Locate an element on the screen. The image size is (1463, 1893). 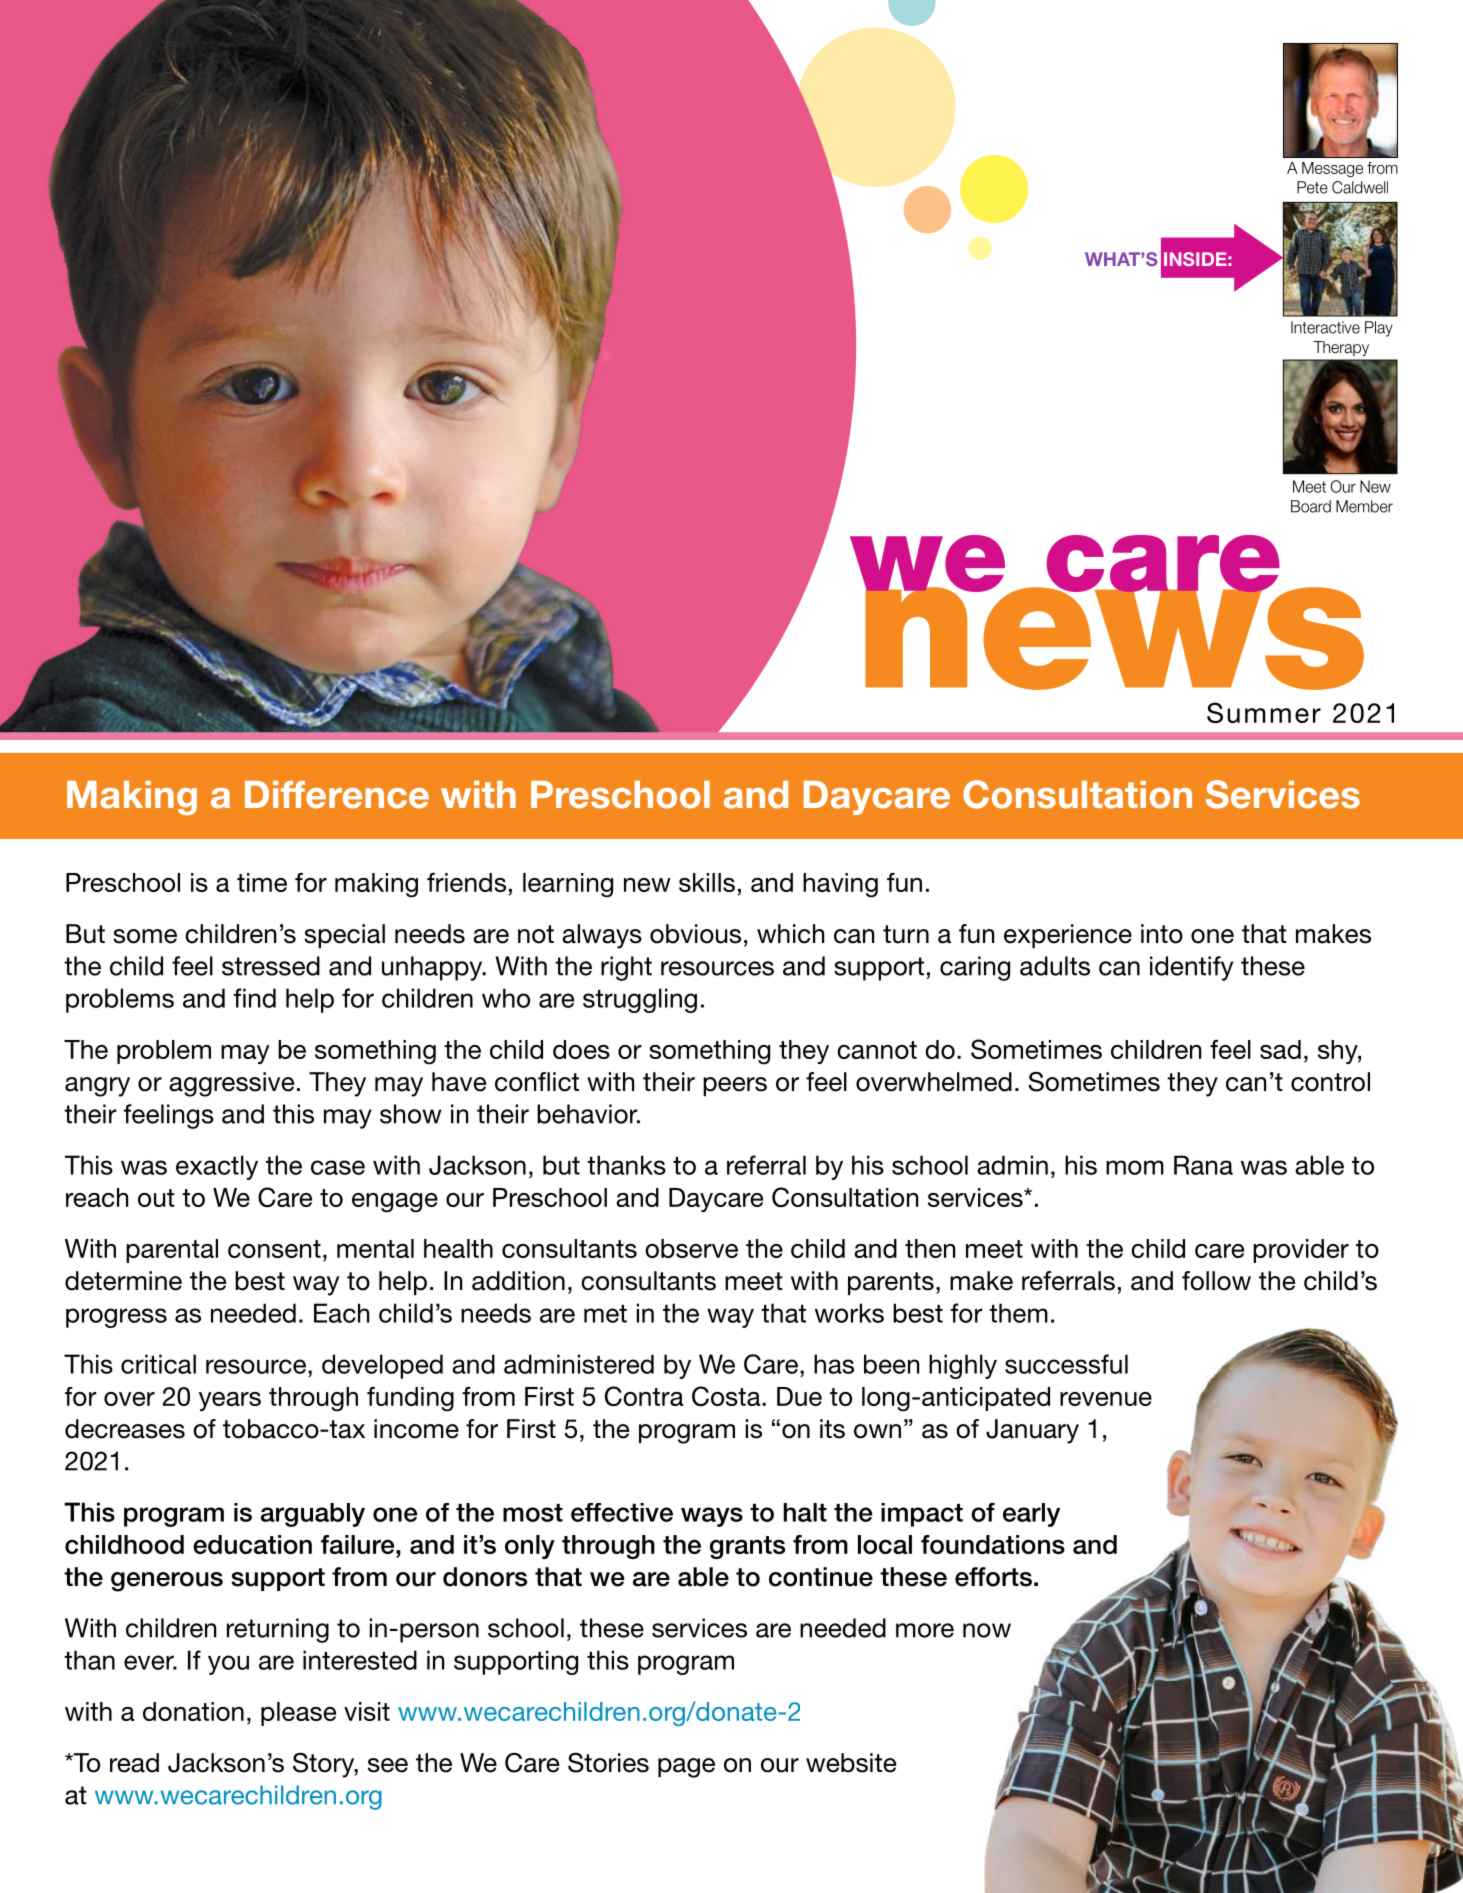
page is located at coordinates (686, 1768).
